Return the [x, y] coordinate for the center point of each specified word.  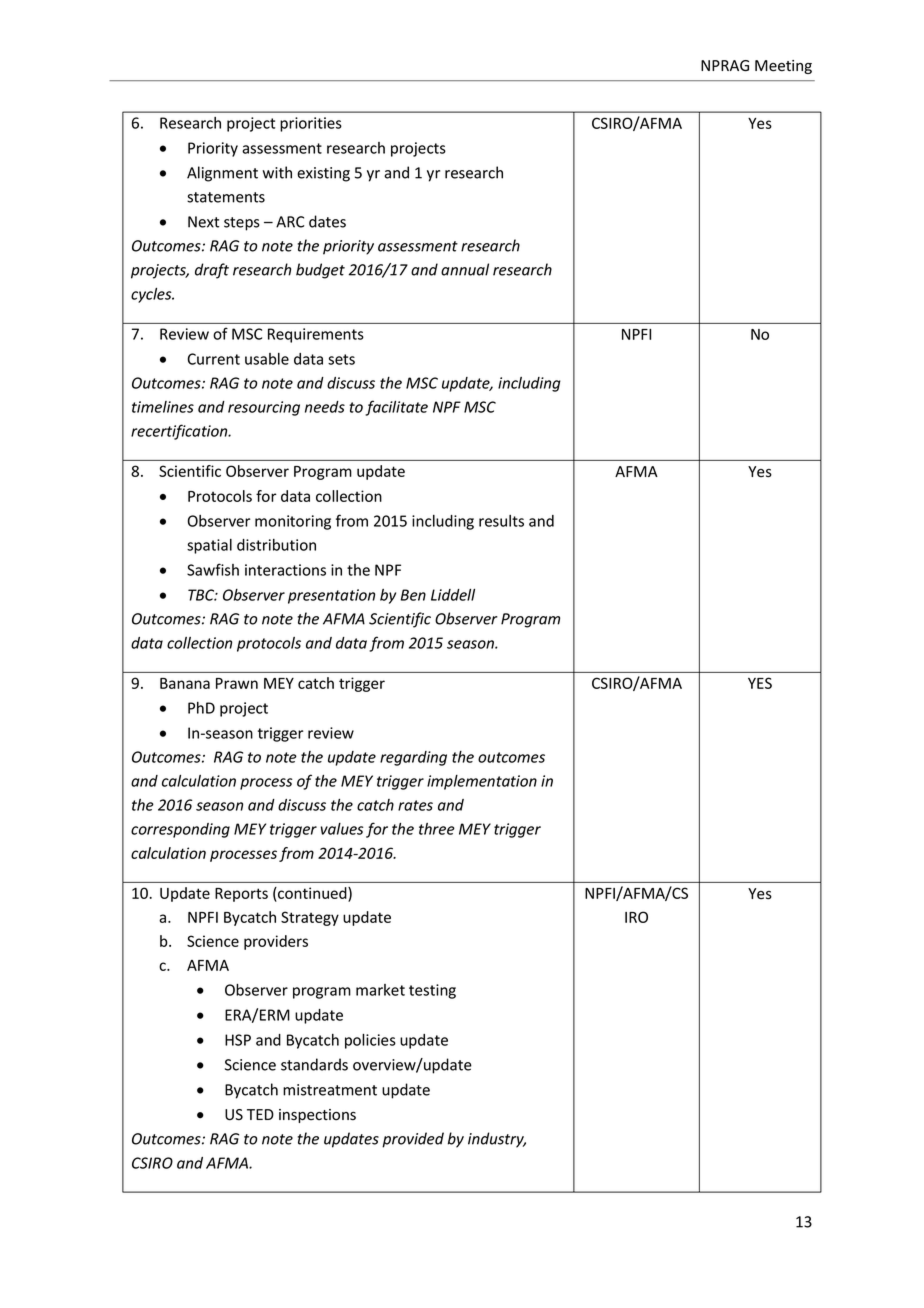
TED [260, 1114]
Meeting [783, 67]
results [501, 521]
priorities [311, 124]
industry [497, 1140]
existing [323, 174]
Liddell [453, 595]
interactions [285, 570]
